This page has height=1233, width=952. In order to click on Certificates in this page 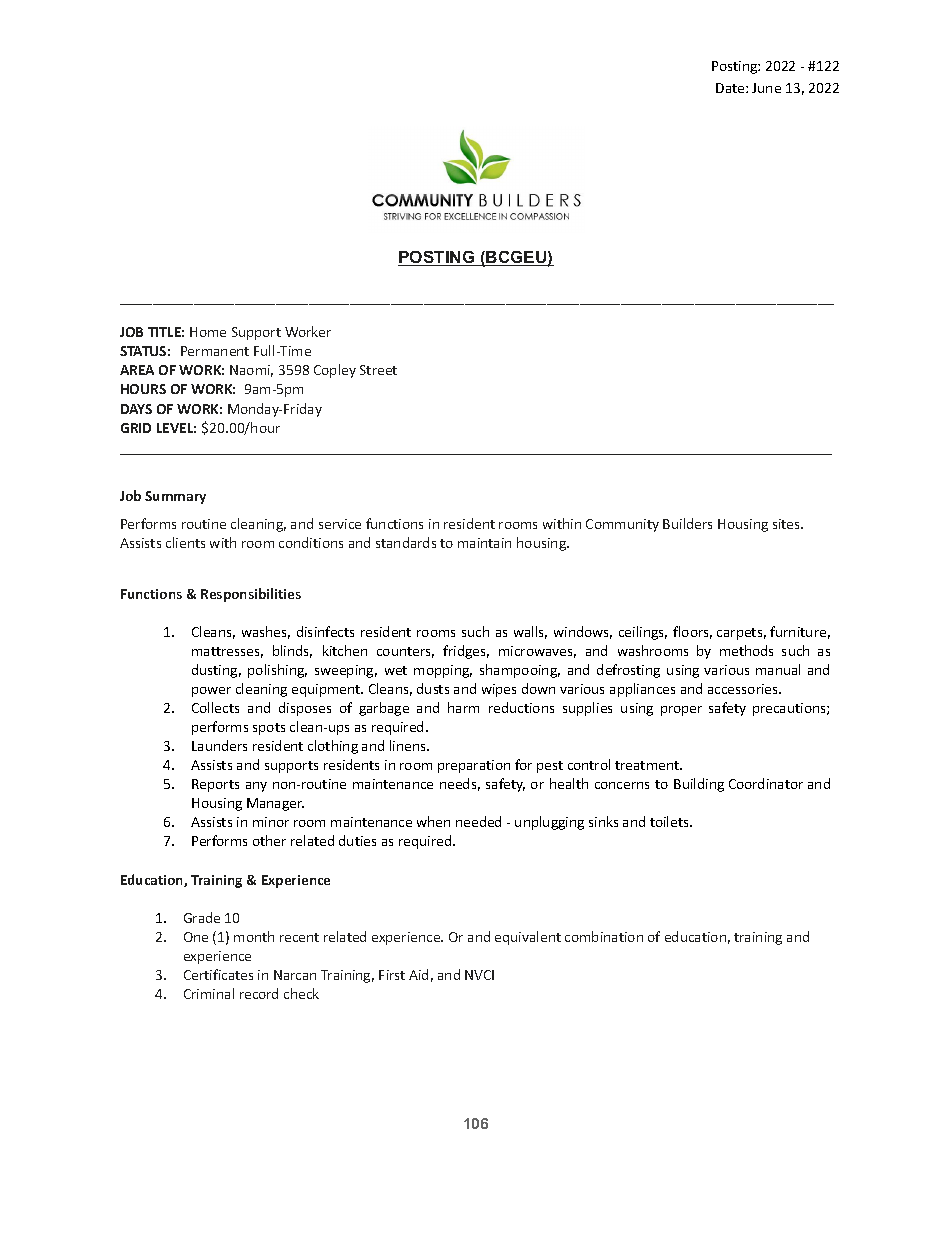, I will do `click(218, 974)`.
